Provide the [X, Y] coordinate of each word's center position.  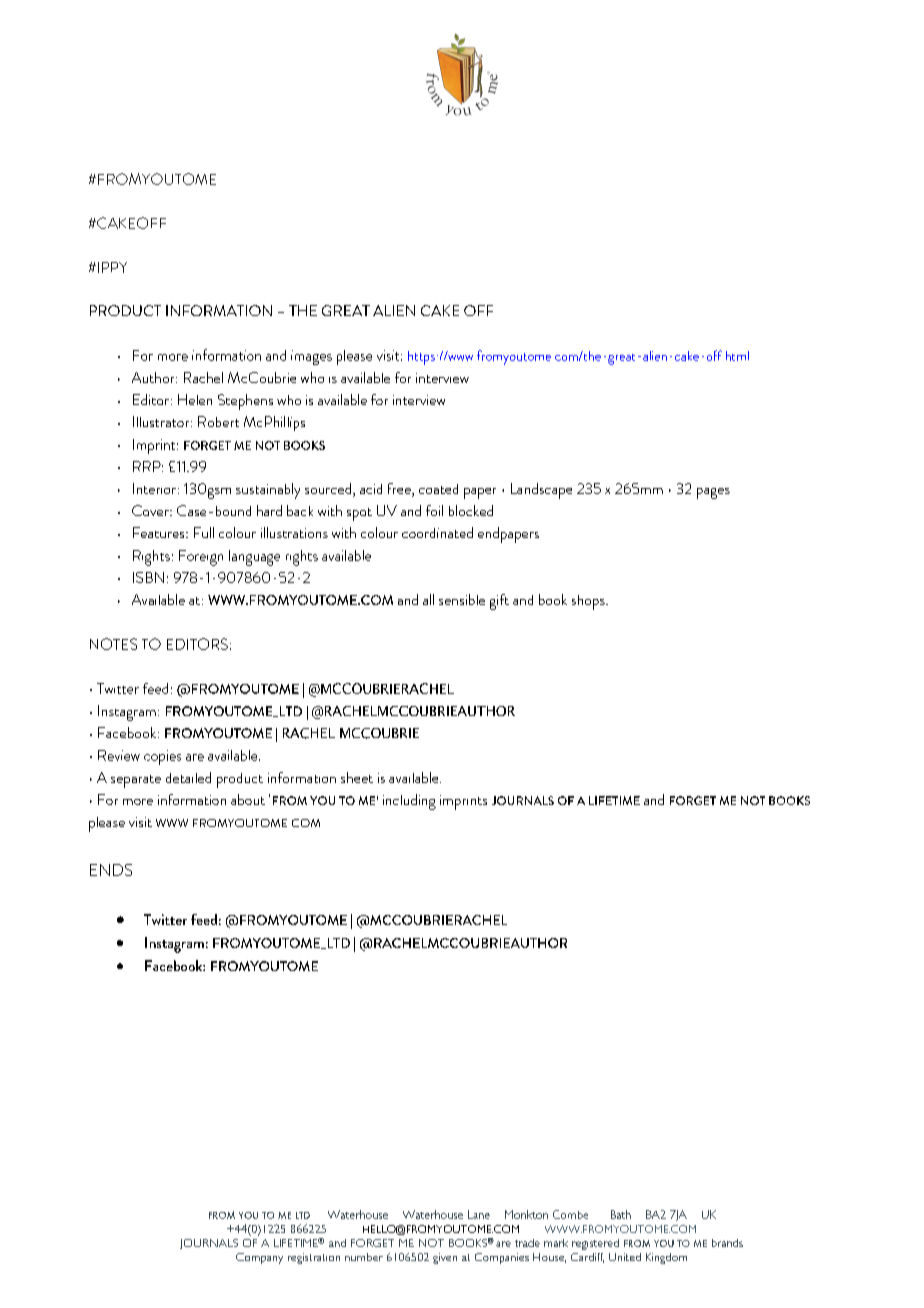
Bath [621, 1214]
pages [713, 493]
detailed [188, 777]
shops [589, 602]
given [445, 1258]
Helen [195, 399]
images [311, 357]
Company [259, 1258]
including [409, 802]
